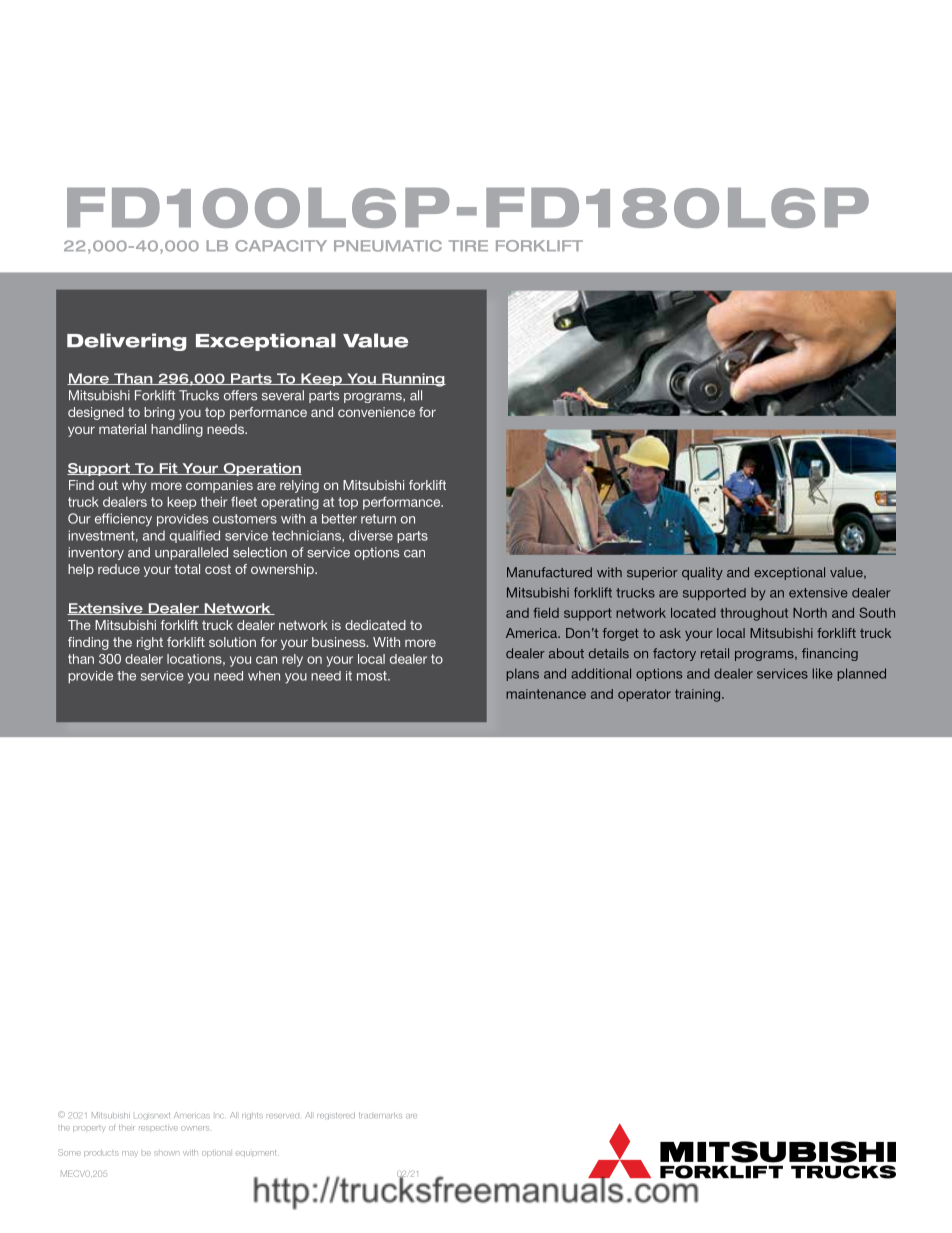 The height and width of the page is (1233, 952). Describe the element at coordinates (702, 573) in the page. I see `quality` at that location.
